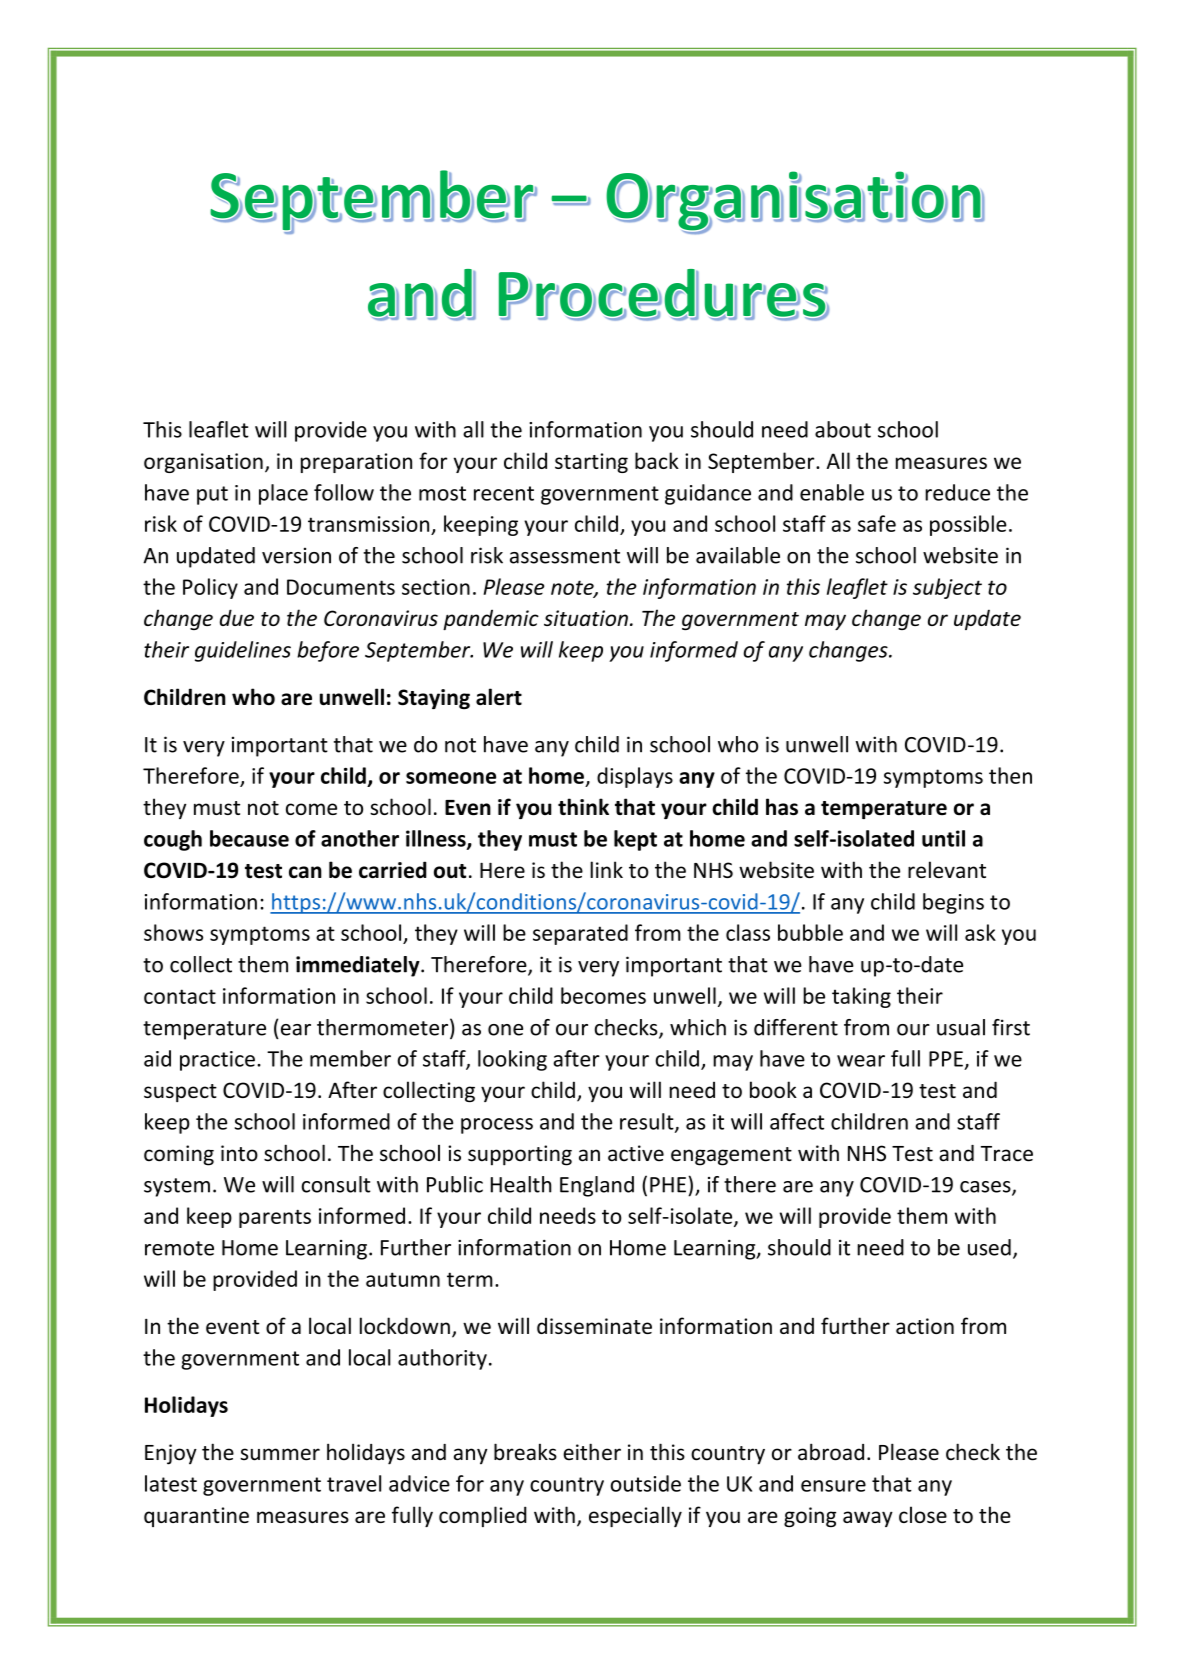 This document has width=1184, height=1674. What do you see at coordinates (592, 1452) in the document?
I see `either` at bounding box center [592, 1452].
